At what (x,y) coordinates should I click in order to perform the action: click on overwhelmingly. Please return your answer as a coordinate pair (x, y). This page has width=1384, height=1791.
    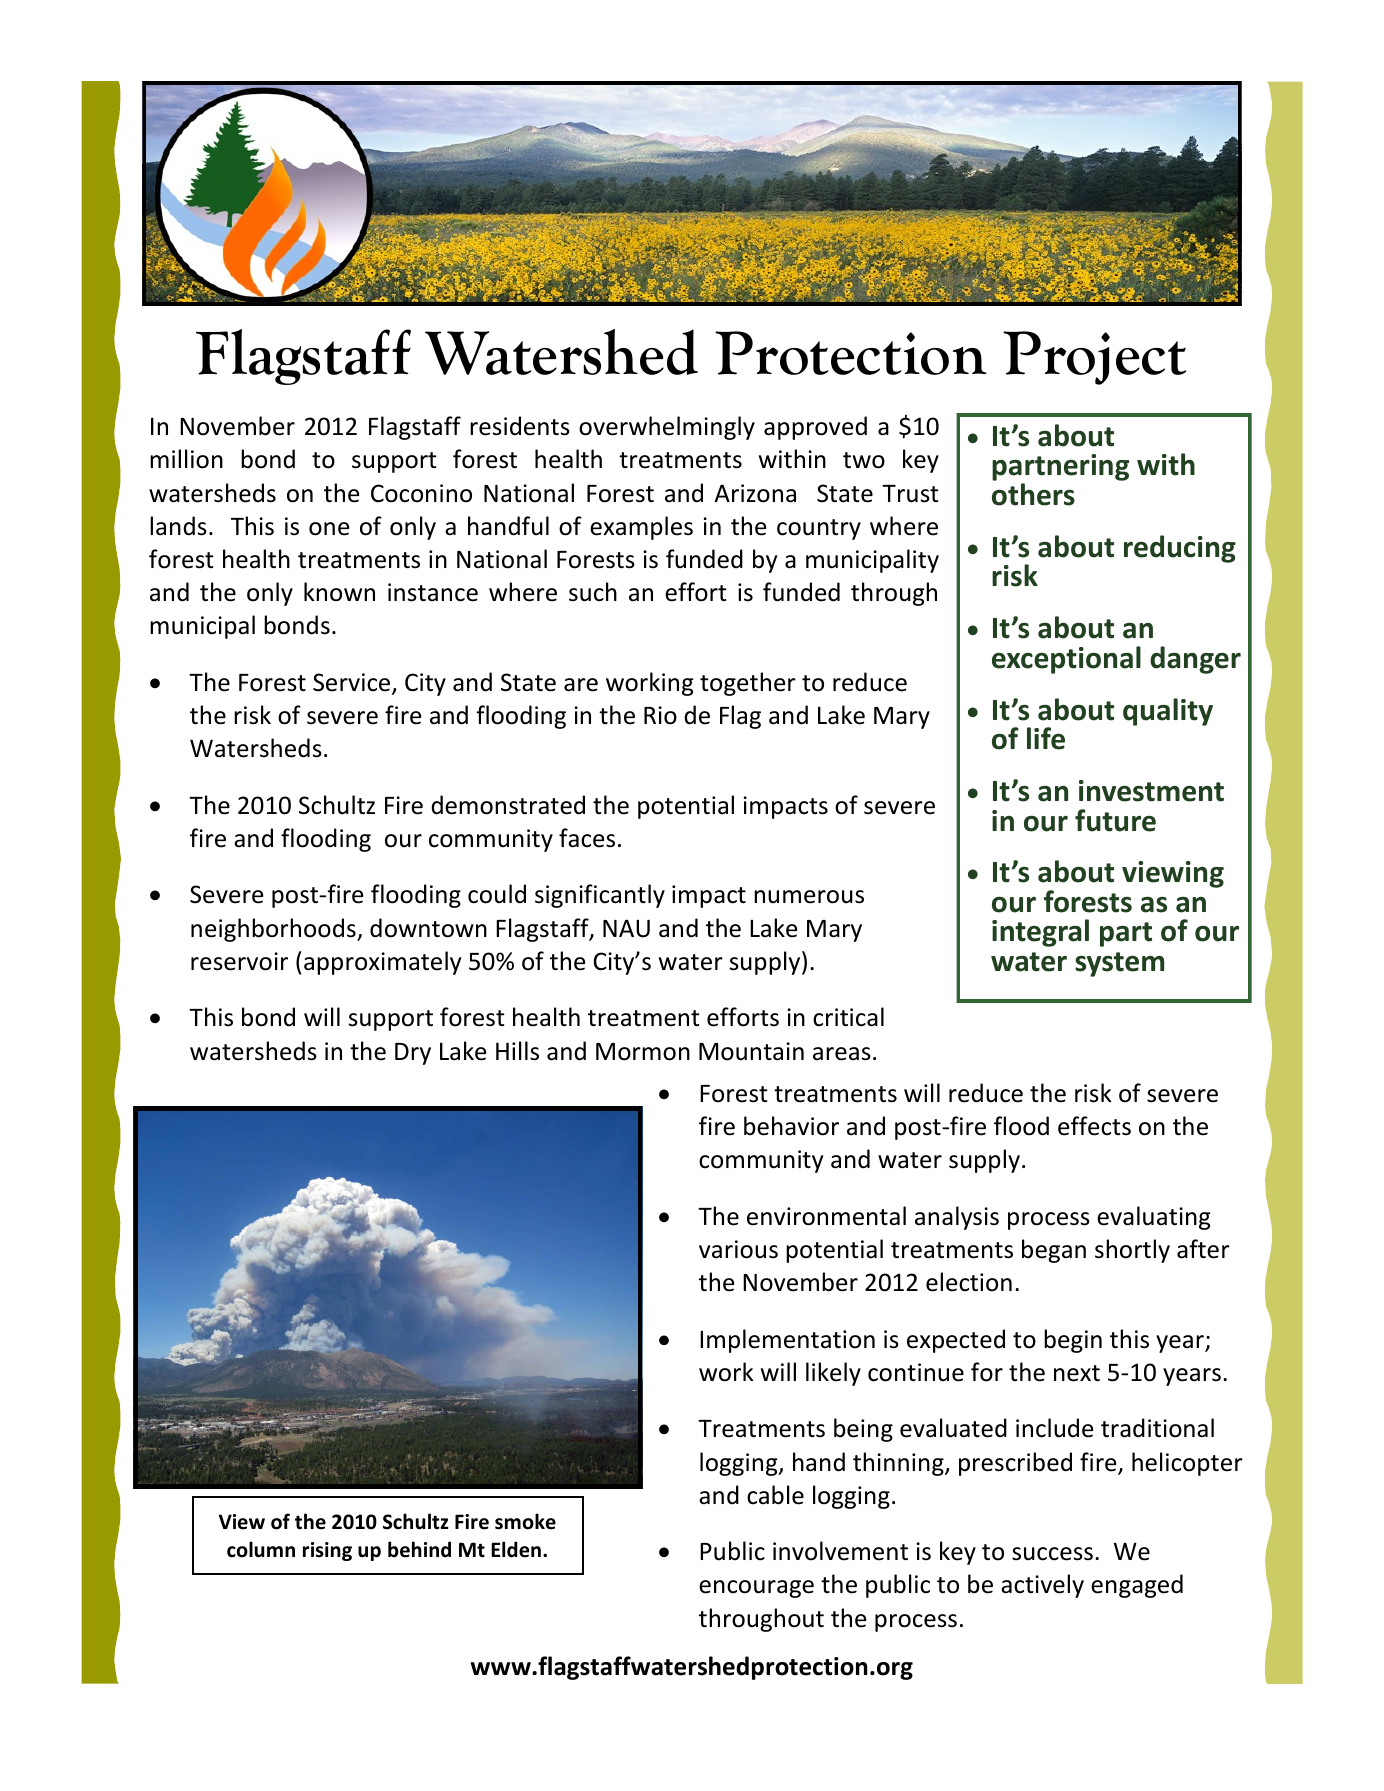
    Looking at the image, I should click on (667, 428).
